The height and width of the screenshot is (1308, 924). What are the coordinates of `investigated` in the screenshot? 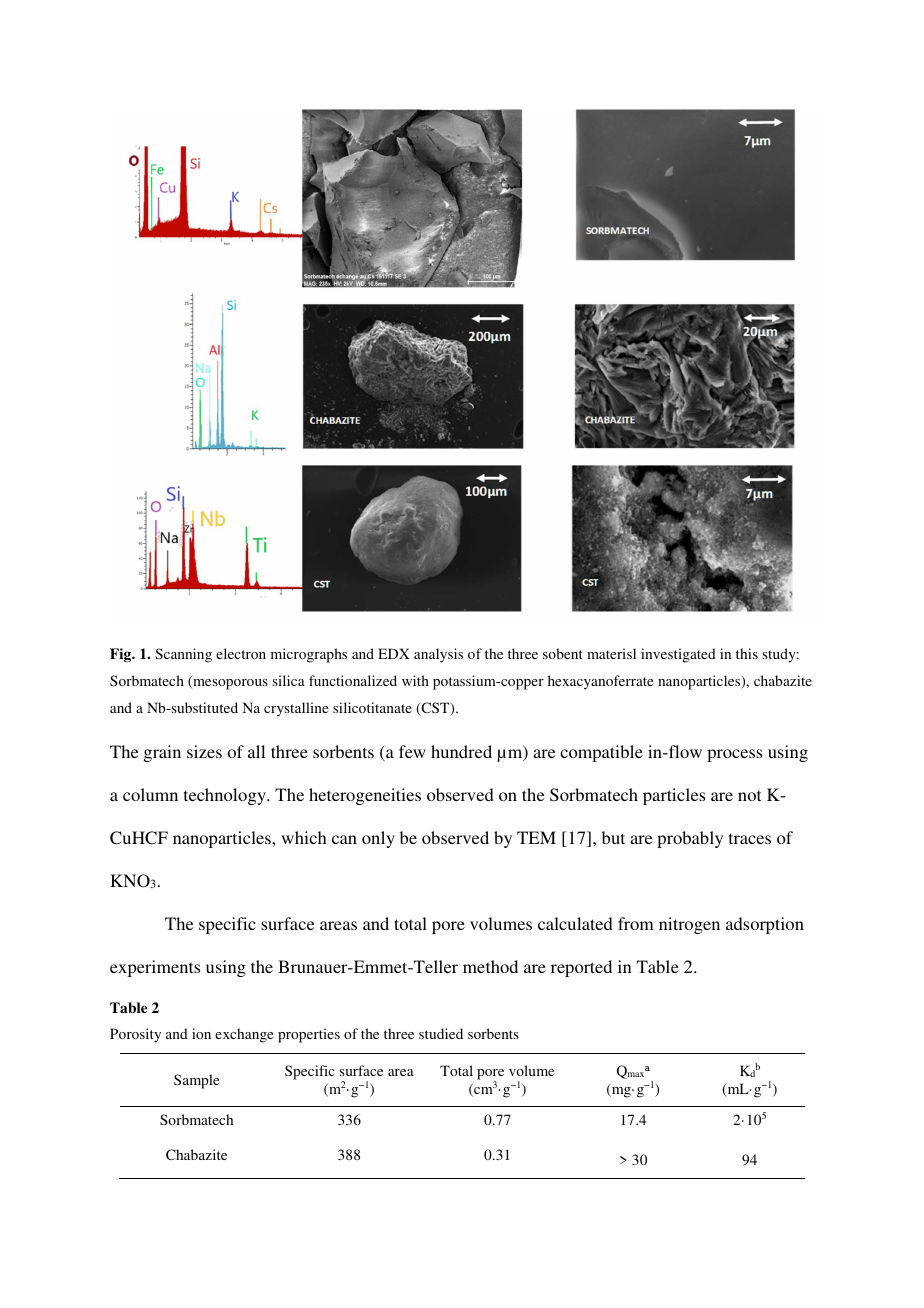 It's located at (678, 655).
